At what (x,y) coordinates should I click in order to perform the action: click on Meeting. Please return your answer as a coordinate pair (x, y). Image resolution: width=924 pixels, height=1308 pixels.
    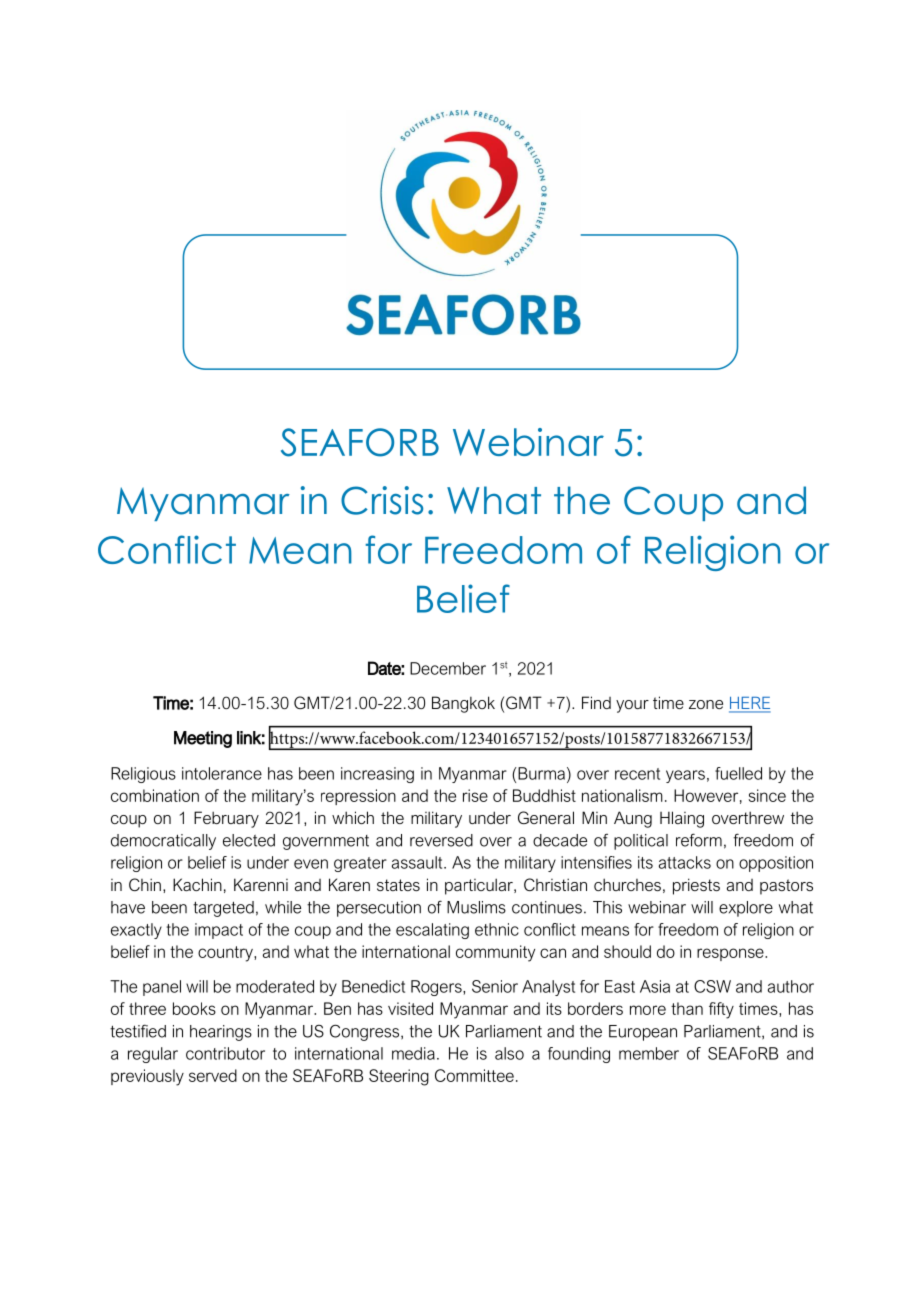
    Looking at the image, I should click on (203, 739).
